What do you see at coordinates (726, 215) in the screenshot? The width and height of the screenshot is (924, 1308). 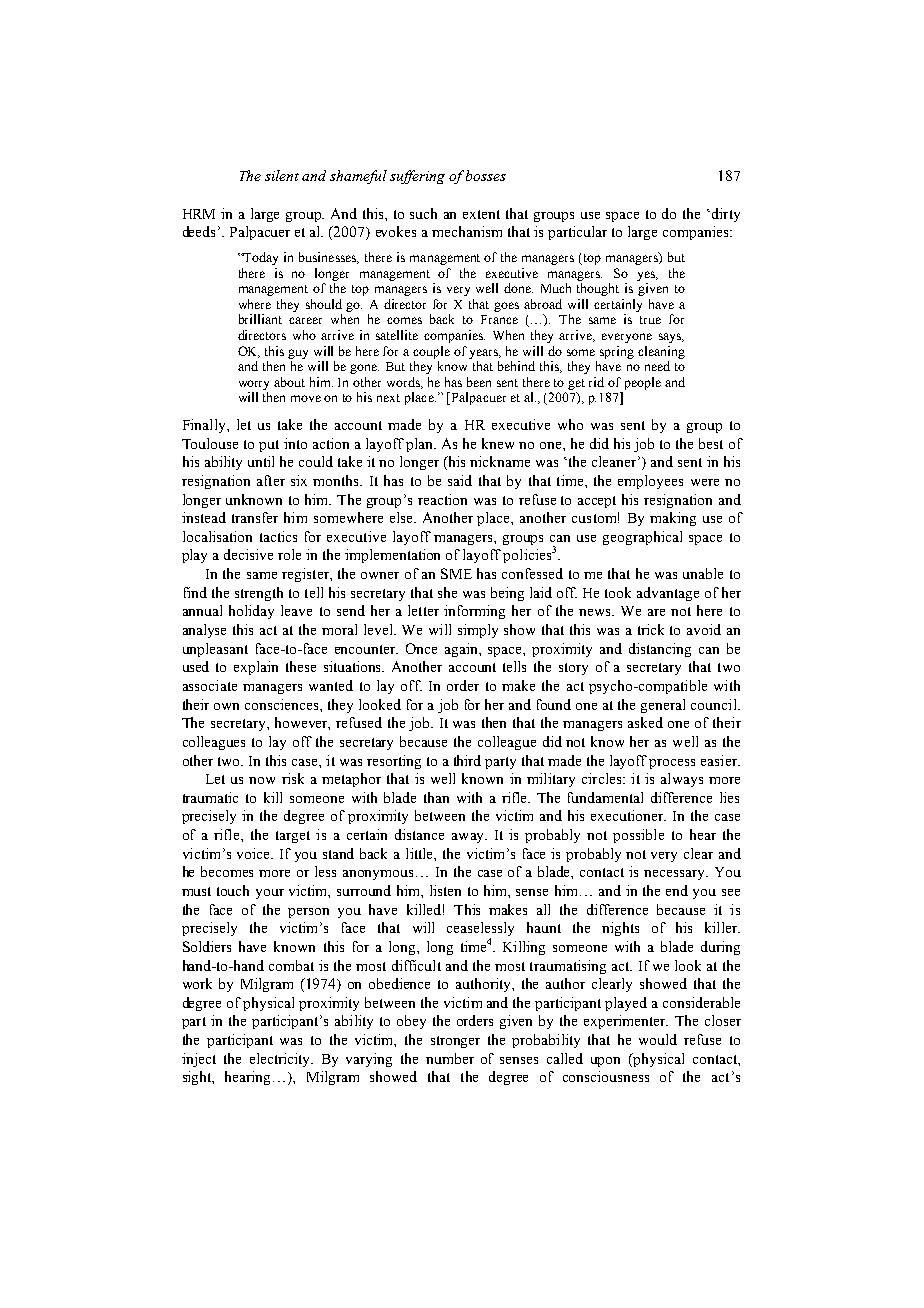 I see `dirty` at bounding box center [726, 215].
